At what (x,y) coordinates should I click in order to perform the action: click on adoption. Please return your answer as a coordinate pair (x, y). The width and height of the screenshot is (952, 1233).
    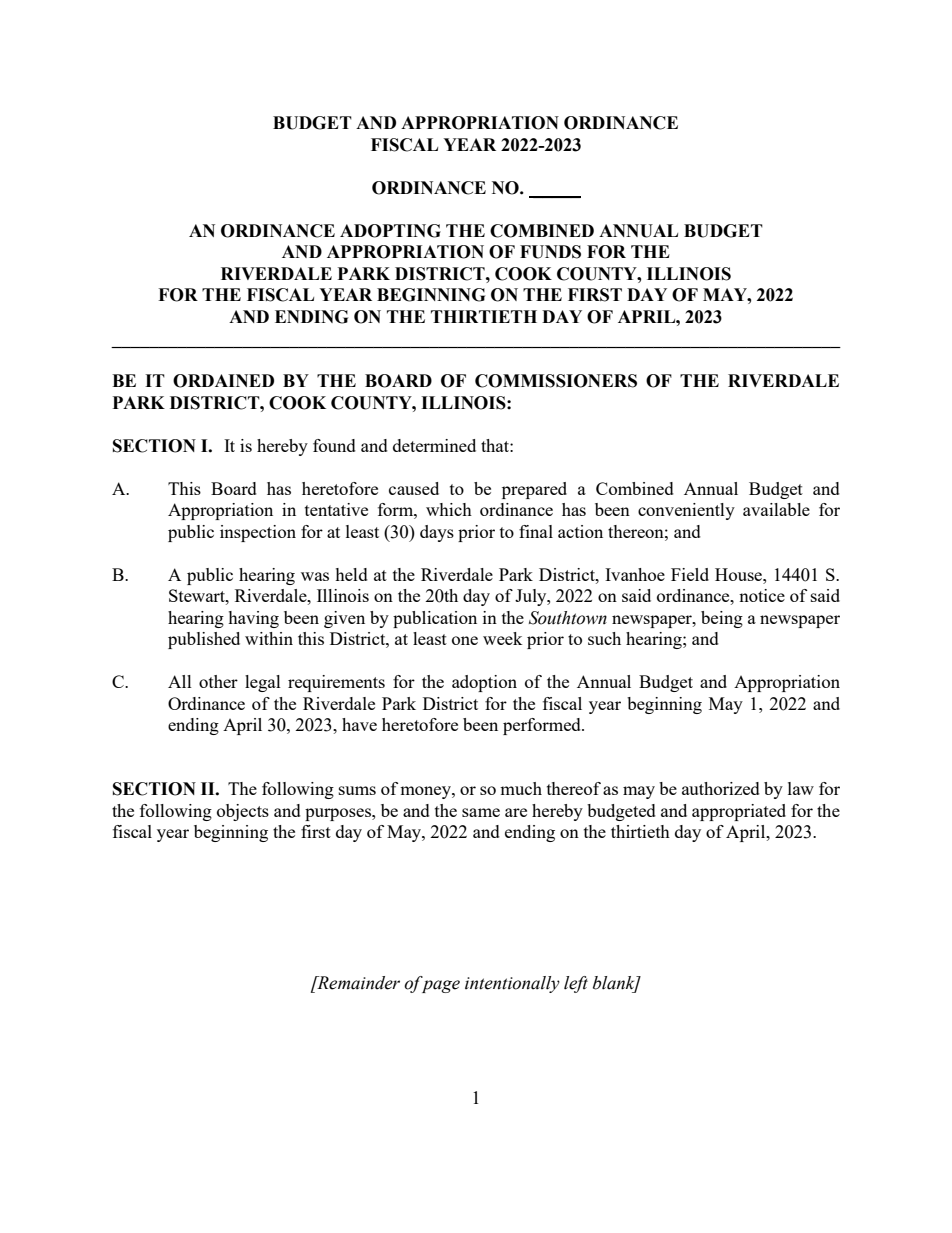
    Looking at the image, I should click on (484, 683).
